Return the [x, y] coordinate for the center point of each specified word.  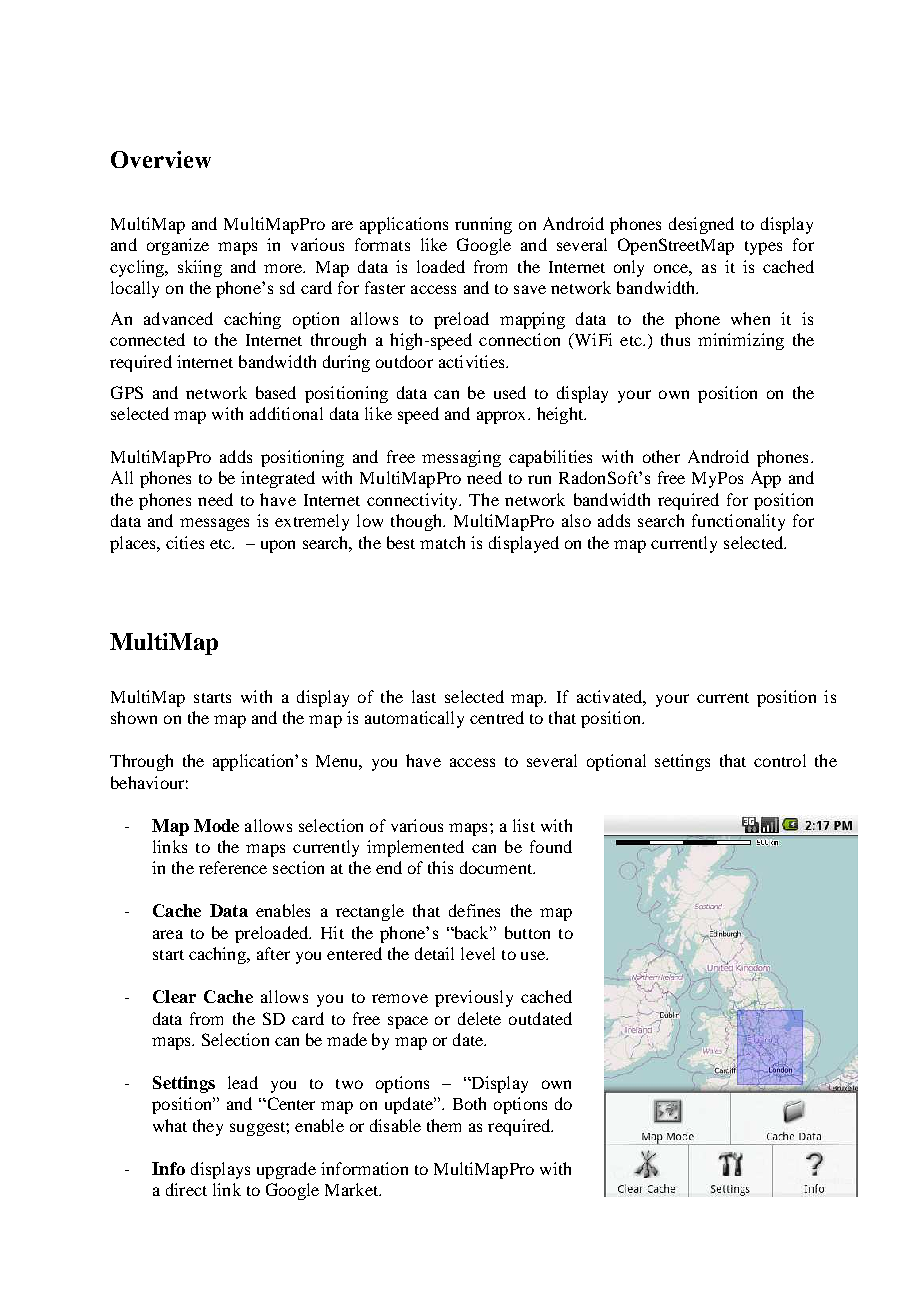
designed [701, 225]
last [424, 696]
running [483, 225]
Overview [161, 159]
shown [134, 717]
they [208, 1127]
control [780, 760]
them [444, 1125]
